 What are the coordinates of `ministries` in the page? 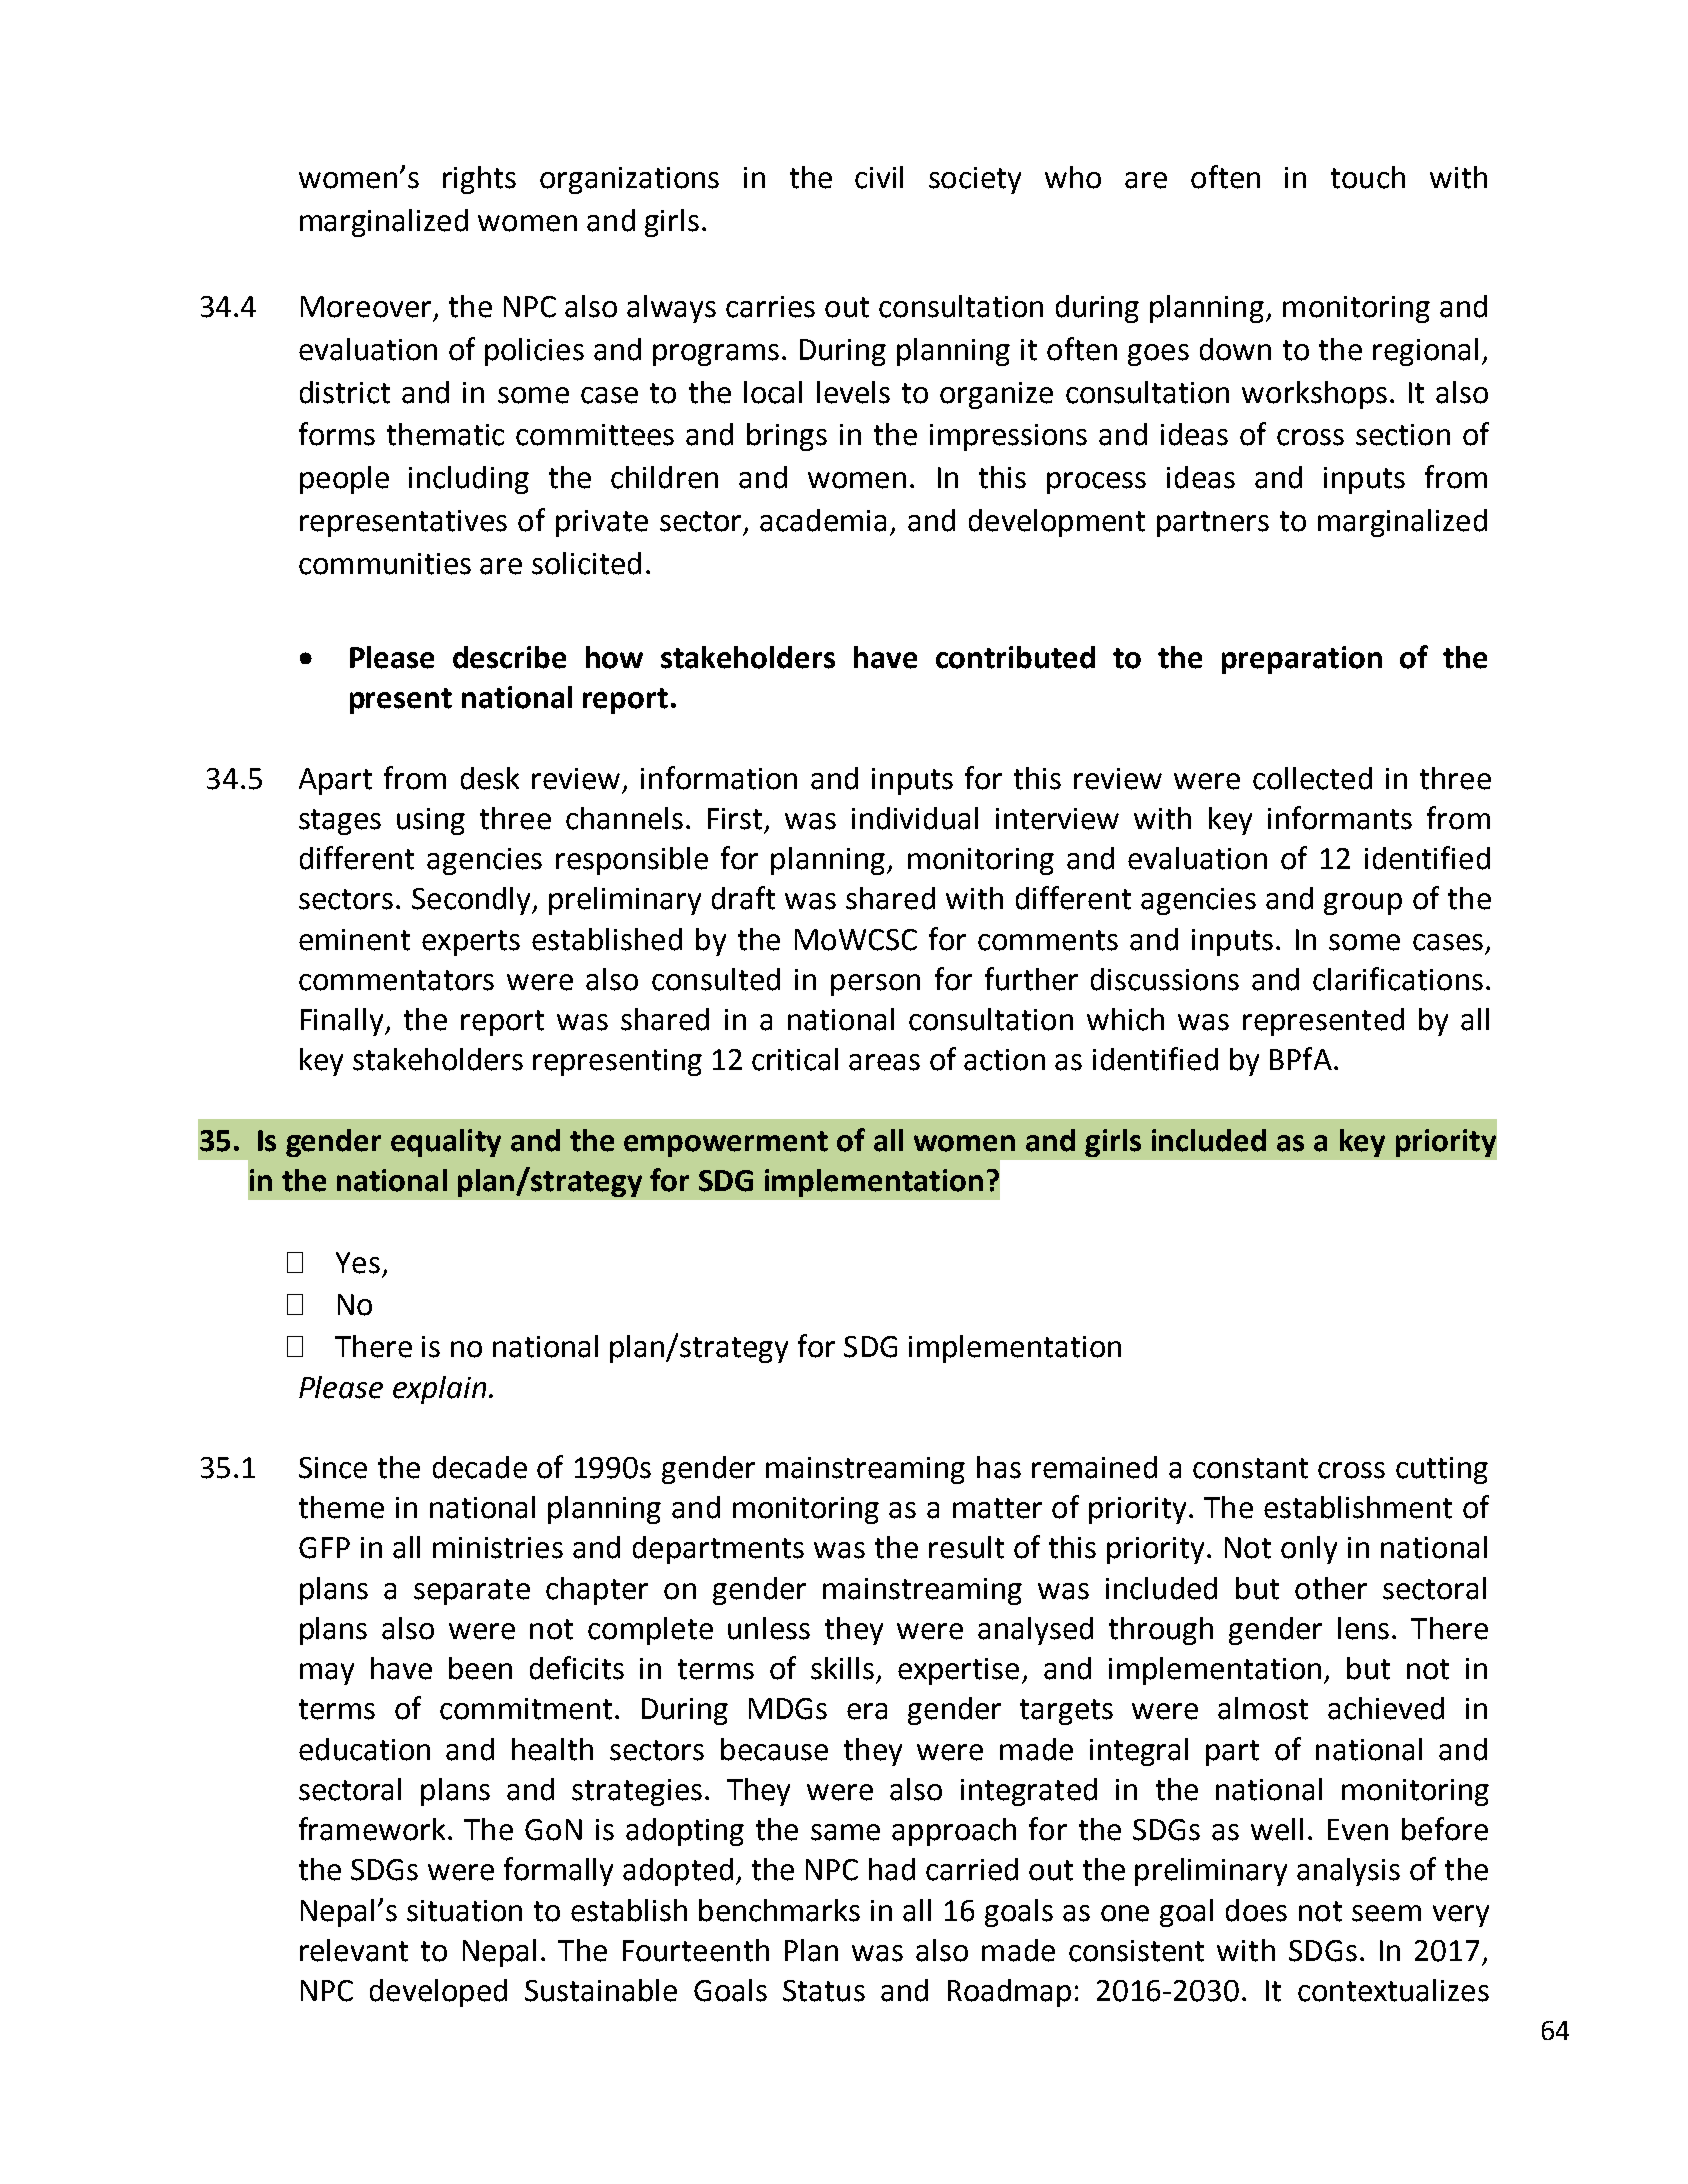 It's located at (498, 1548).
